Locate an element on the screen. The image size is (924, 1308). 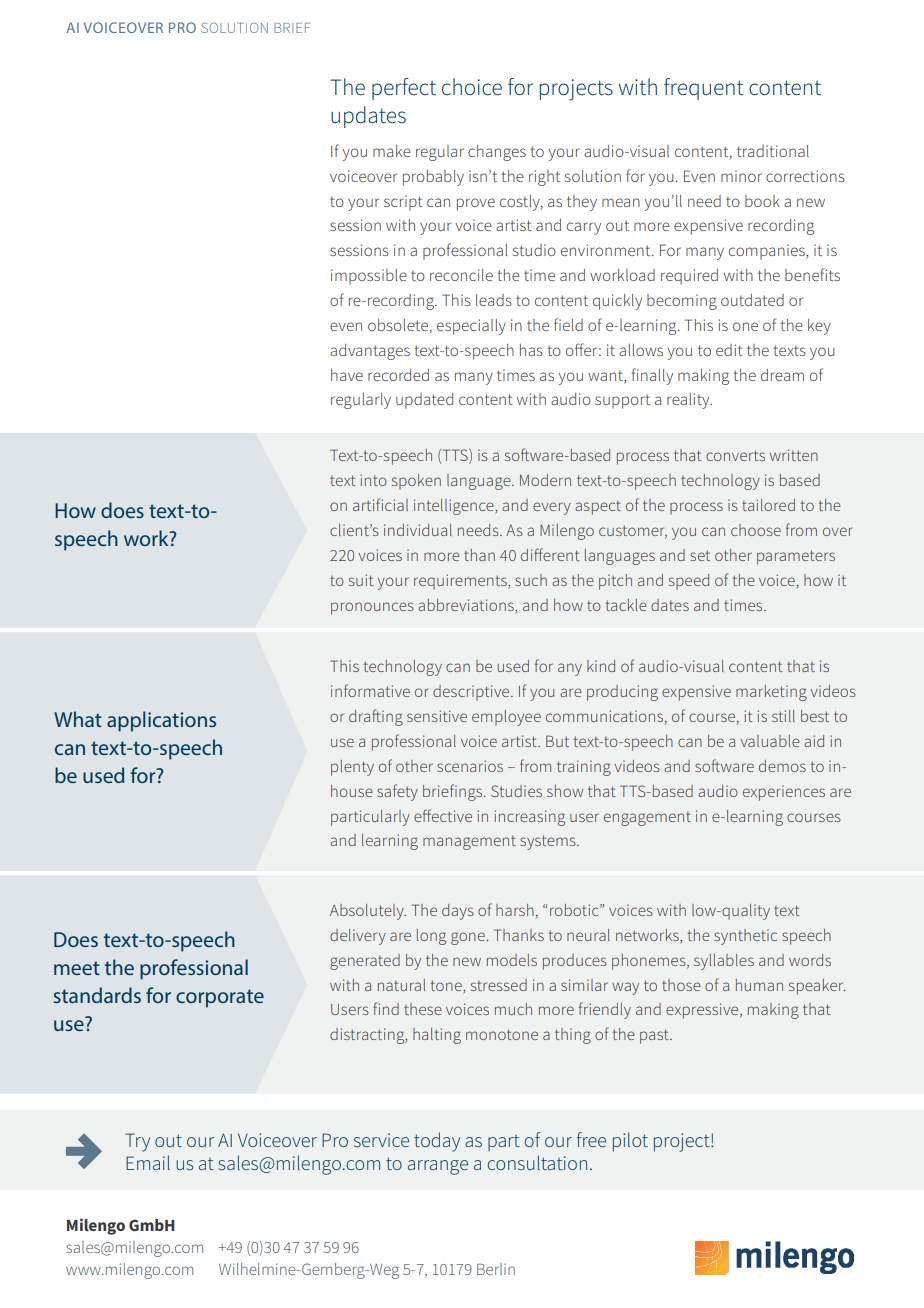
make is located at coordinates (392, 151).
